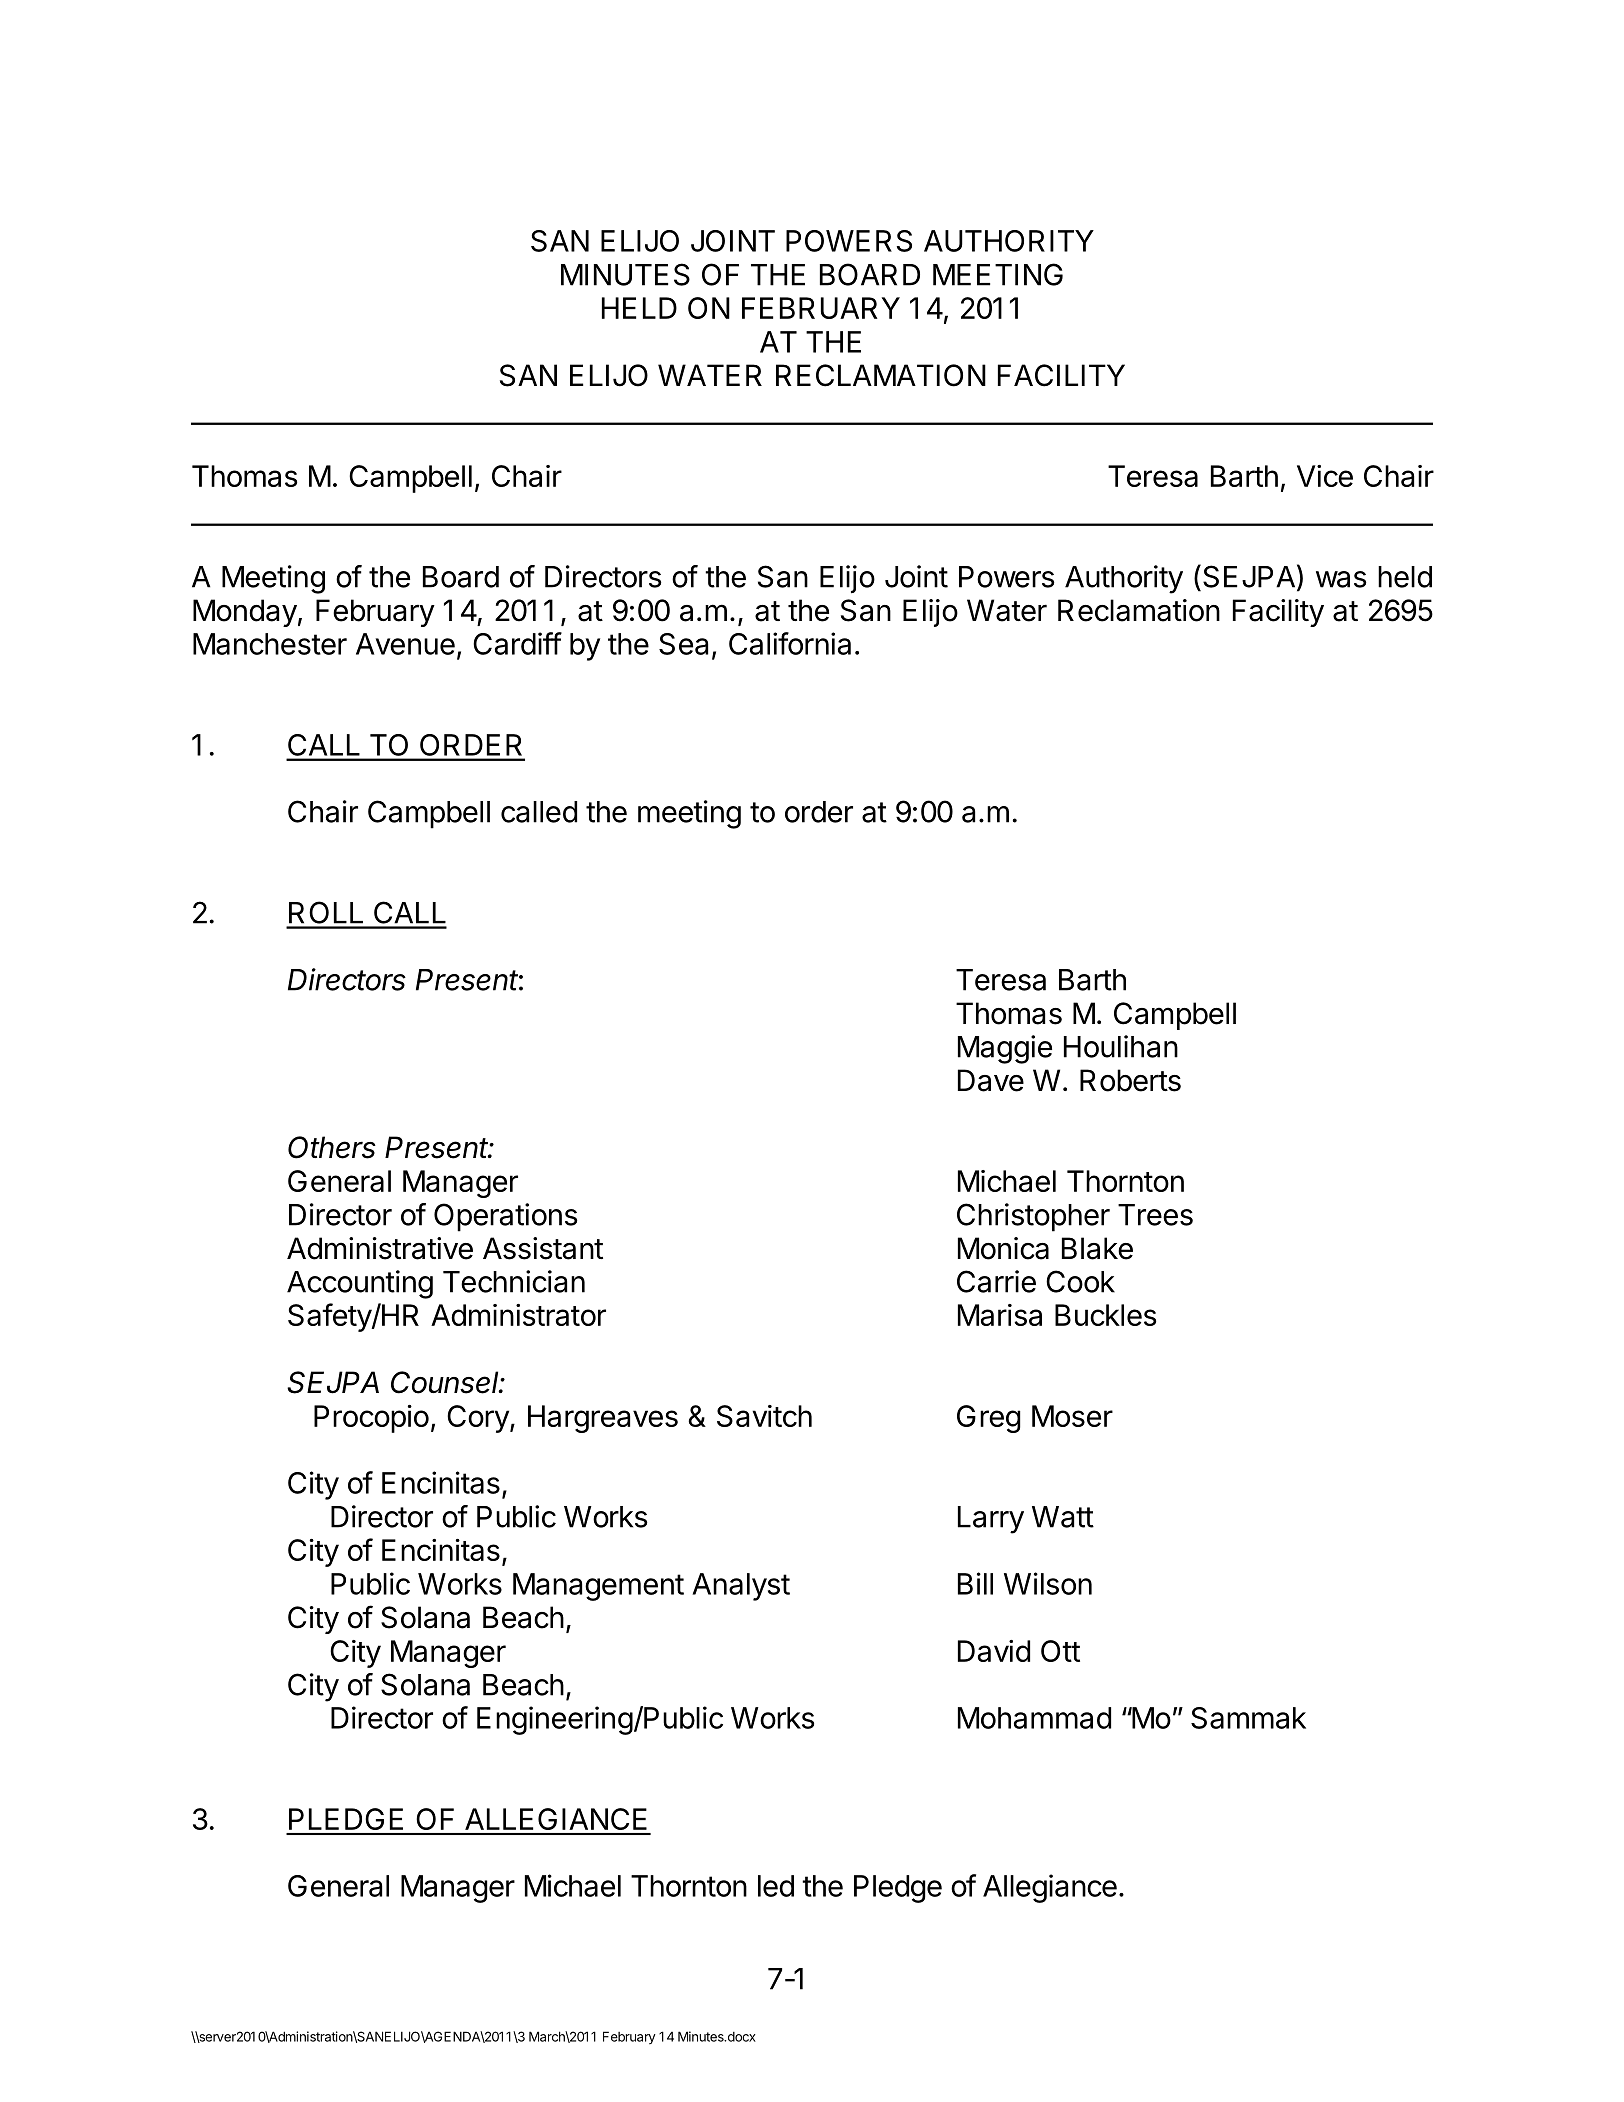 This page has width=1624, height=2102. Describe the element at coordinates (598, 1587) in the page. I see `Management` at that location.
